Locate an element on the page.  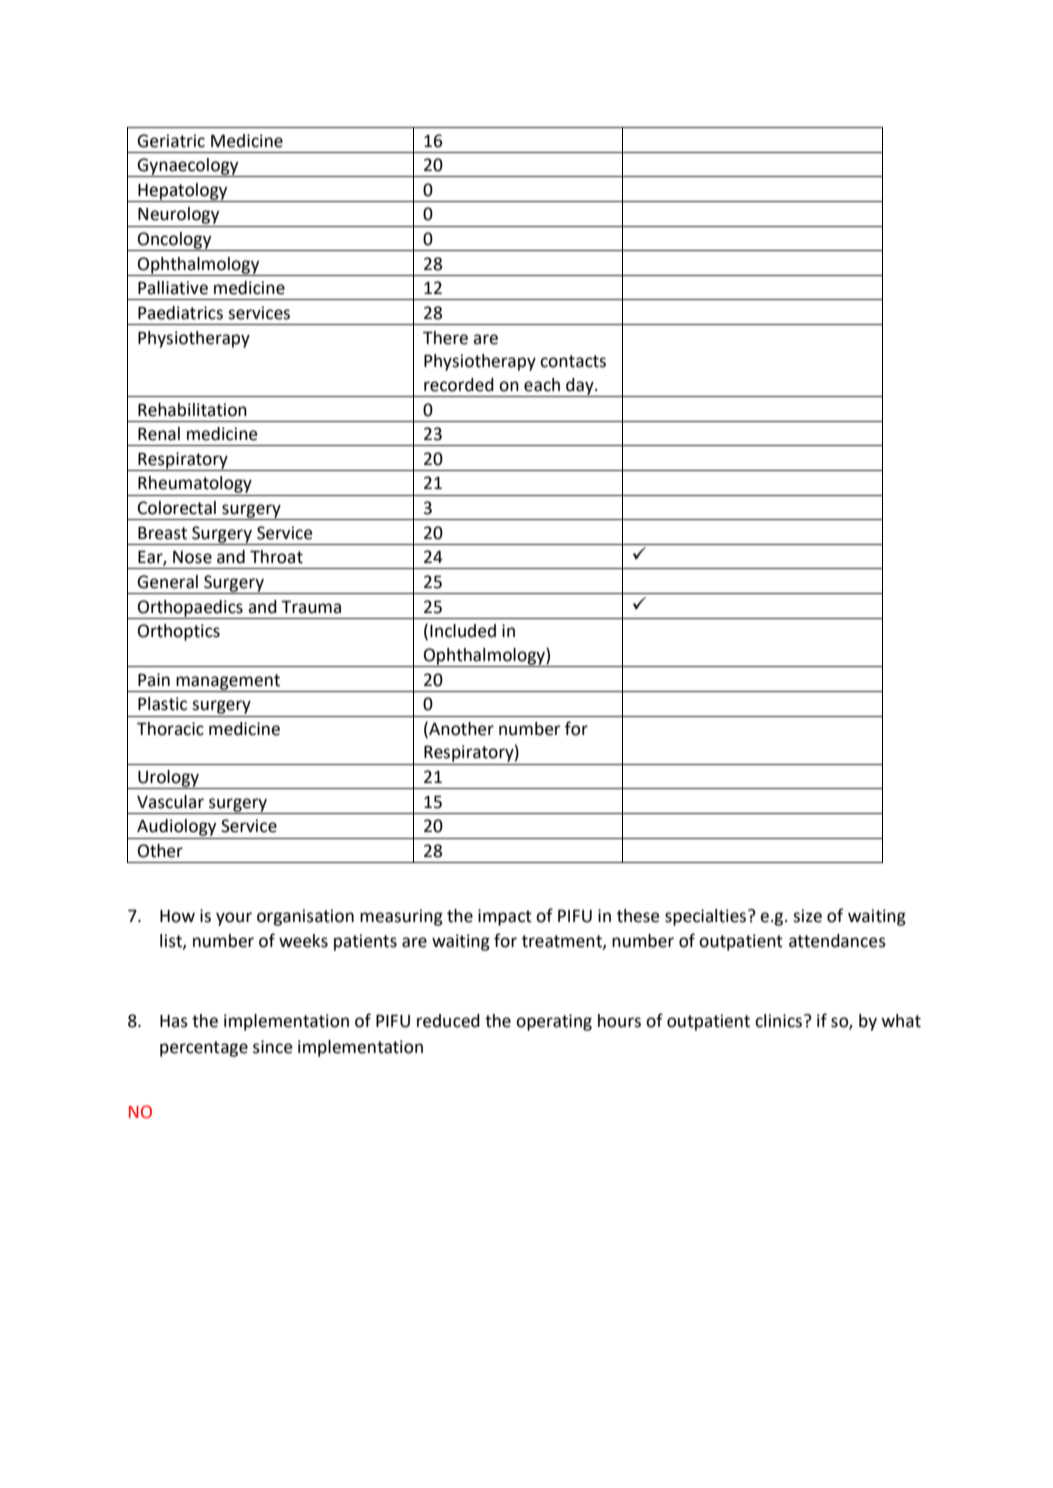
clinics is located at coordinates (780, 1021).
